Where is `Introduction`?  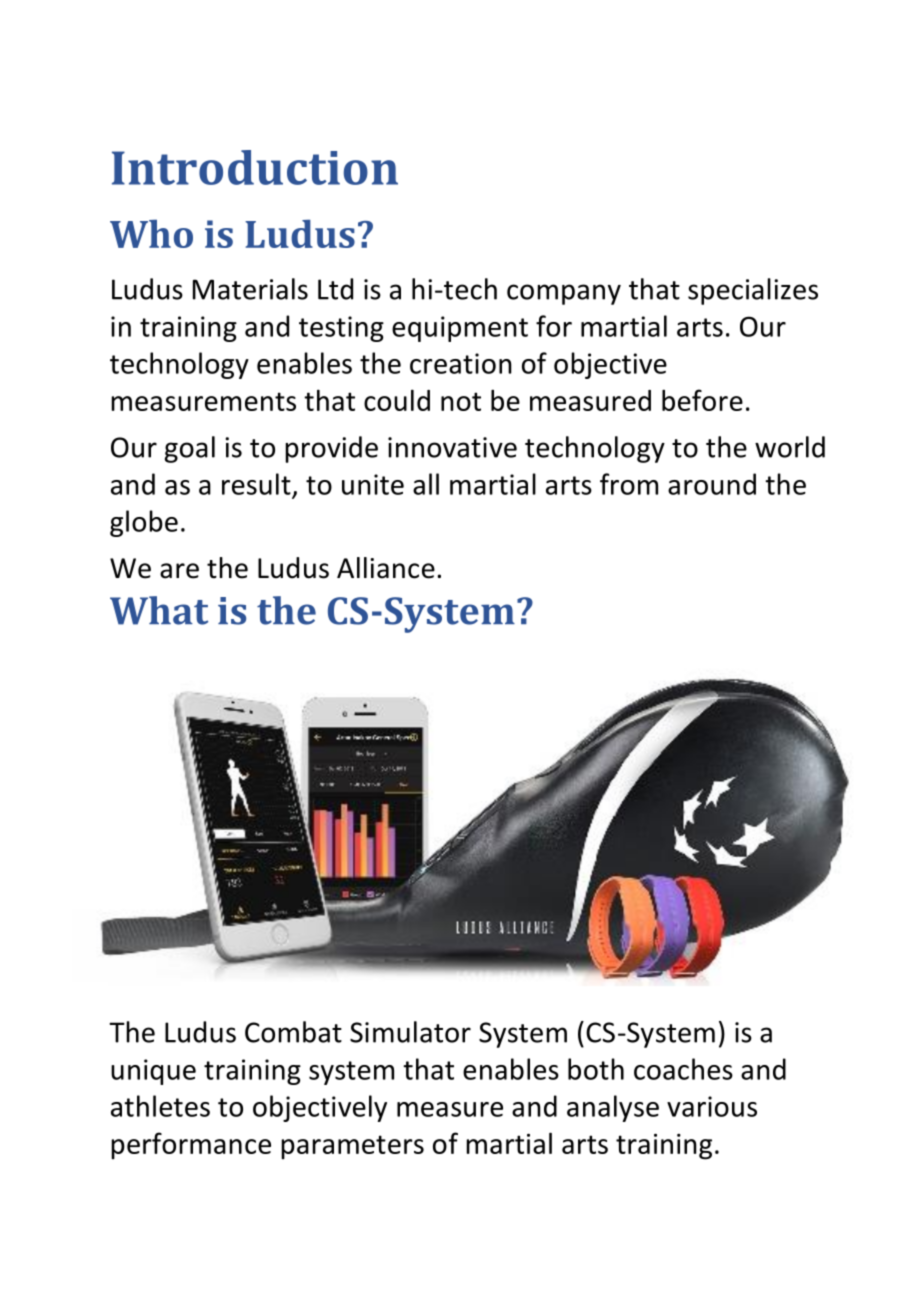
Introduction is located at coordinates (255, 167).
